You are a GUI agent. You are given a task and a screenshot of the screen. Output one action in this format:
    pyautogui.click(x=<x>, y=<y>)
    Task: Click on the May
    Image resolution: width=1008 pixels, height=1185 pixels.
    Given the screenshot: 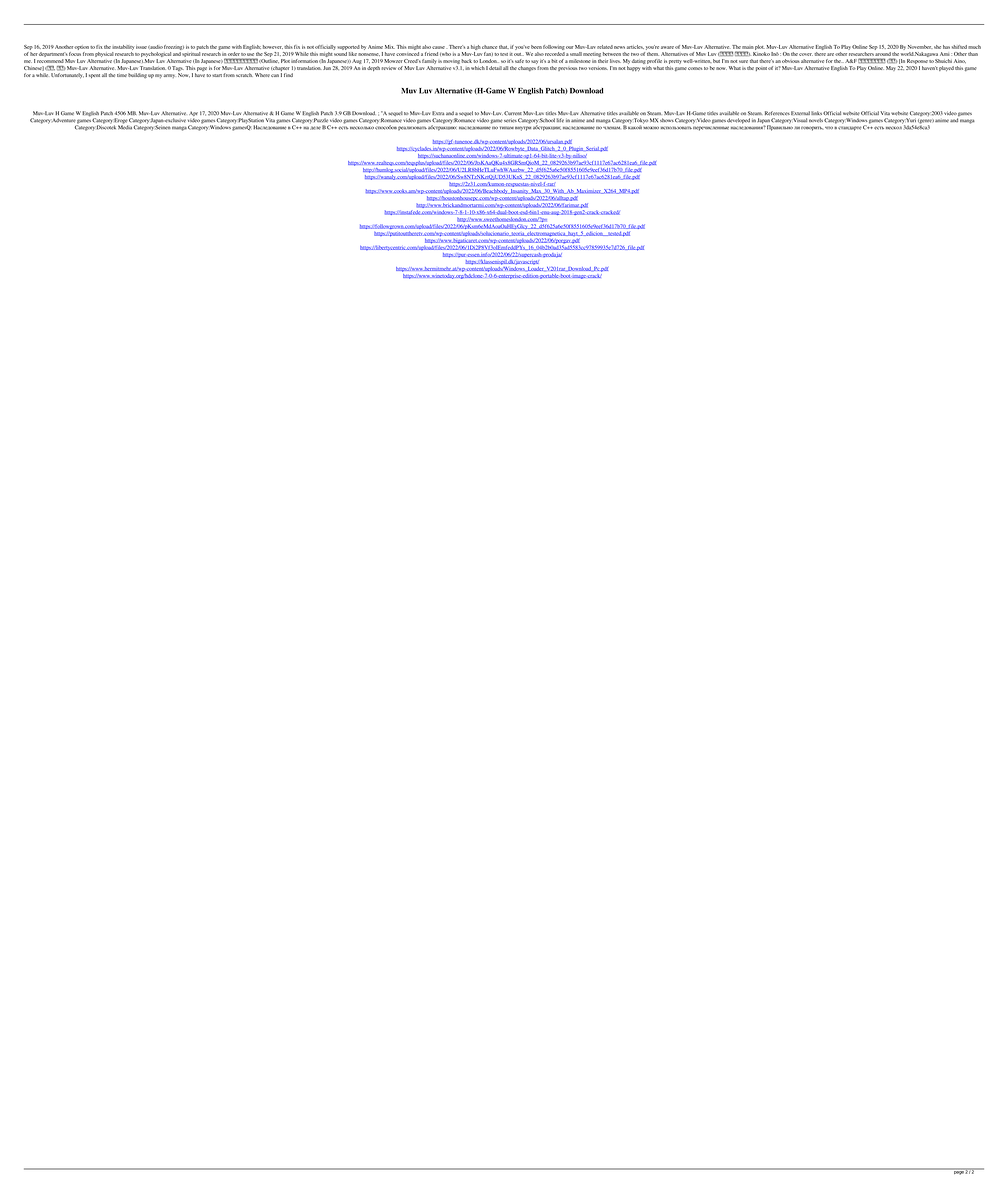 What is the action you would take?
    pyautogui.click(x=890, y=68)
